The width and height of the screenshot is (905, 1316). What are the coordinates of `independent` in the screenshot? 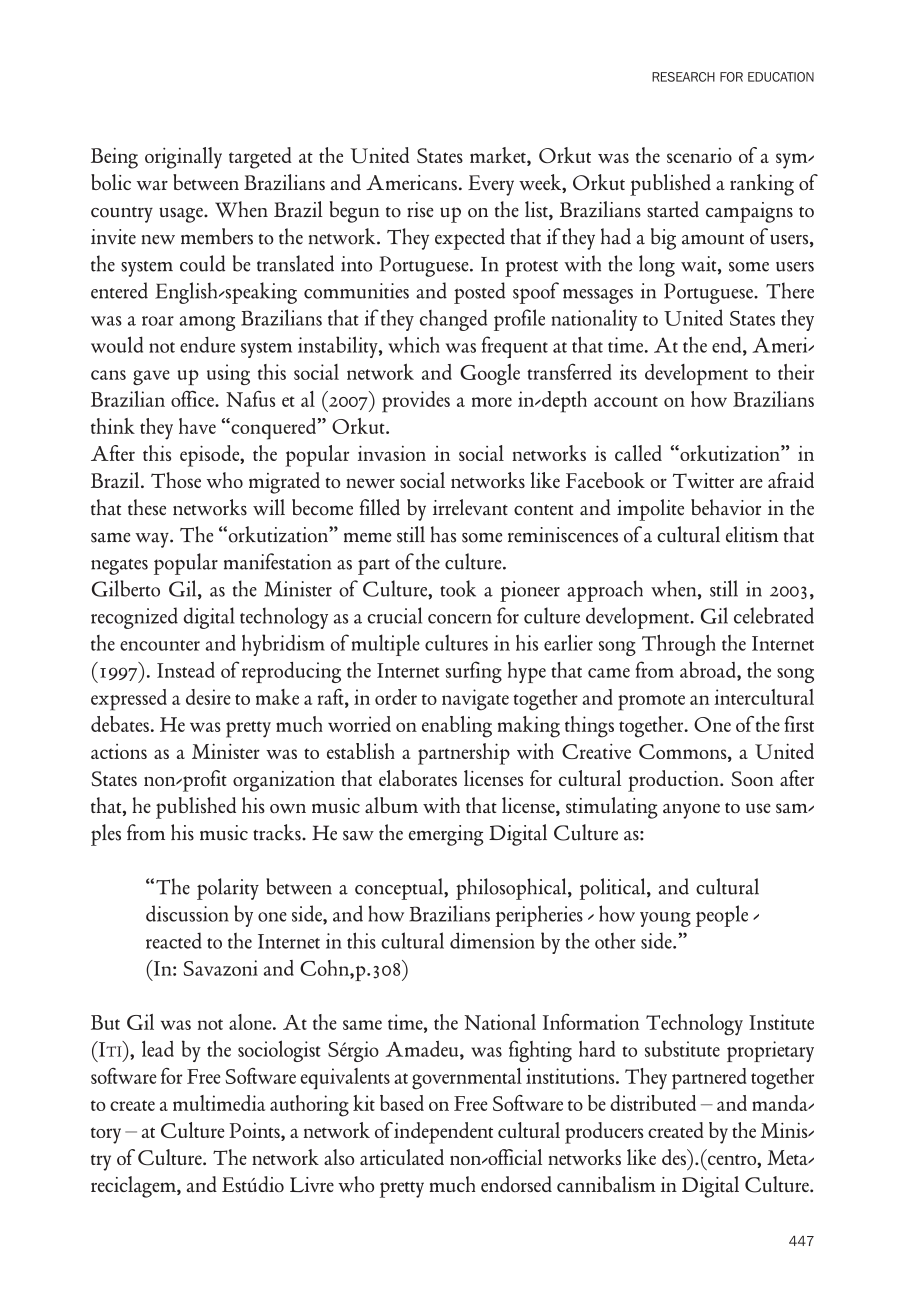 It's located at (443, 1133).
